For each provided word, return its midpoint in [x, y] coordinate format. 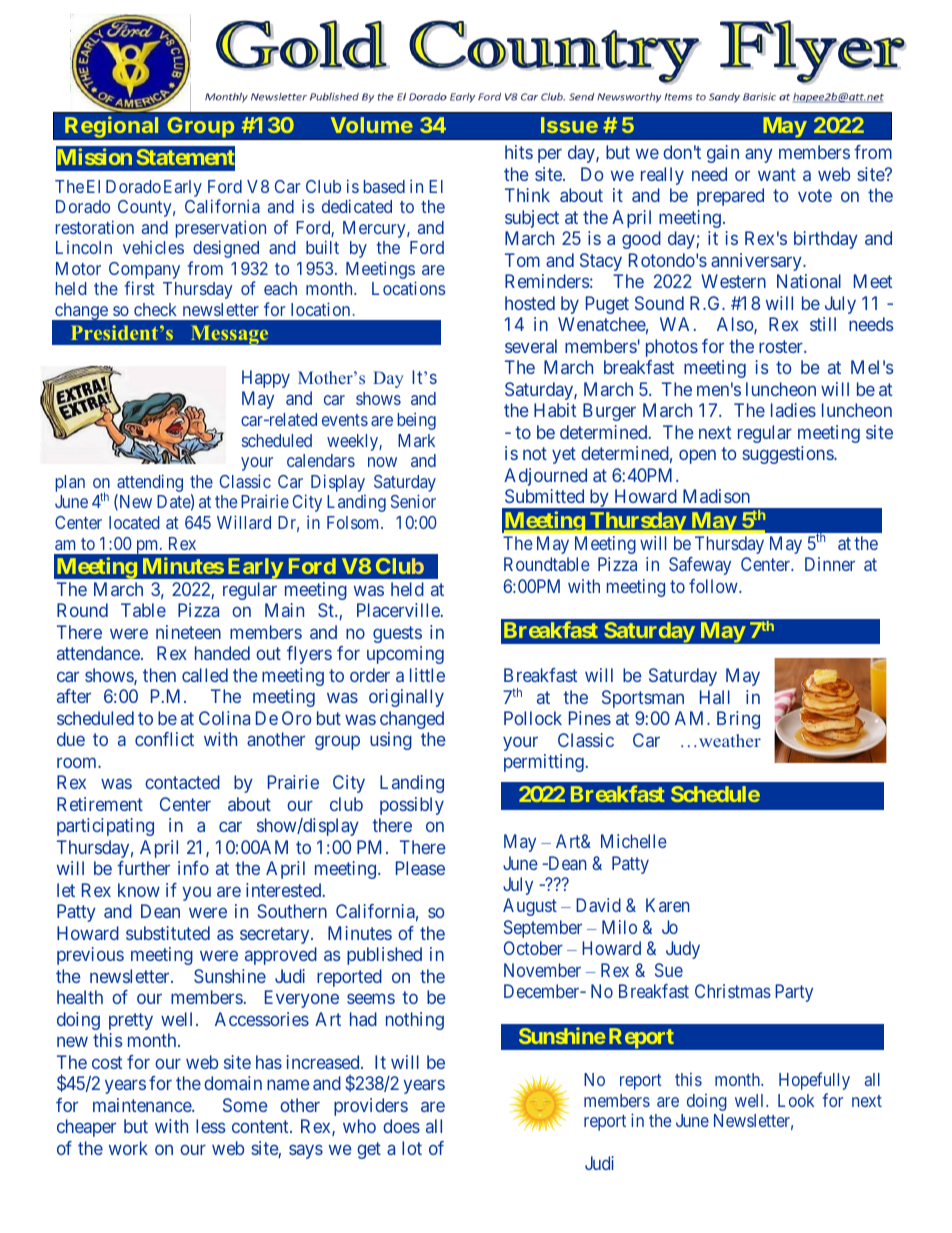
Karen [668, 905]
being [416, 421]
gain [723, 154]
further [143, 868]
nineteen [188, 632]
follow [714, 586]
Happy [266, 379]
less [210, 1126]
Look [796, 1100]
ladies [793, 410]
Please [420, 868]
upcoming [405, 655]
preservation [221, 229]
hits [519, 152]
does [401, 1126]
